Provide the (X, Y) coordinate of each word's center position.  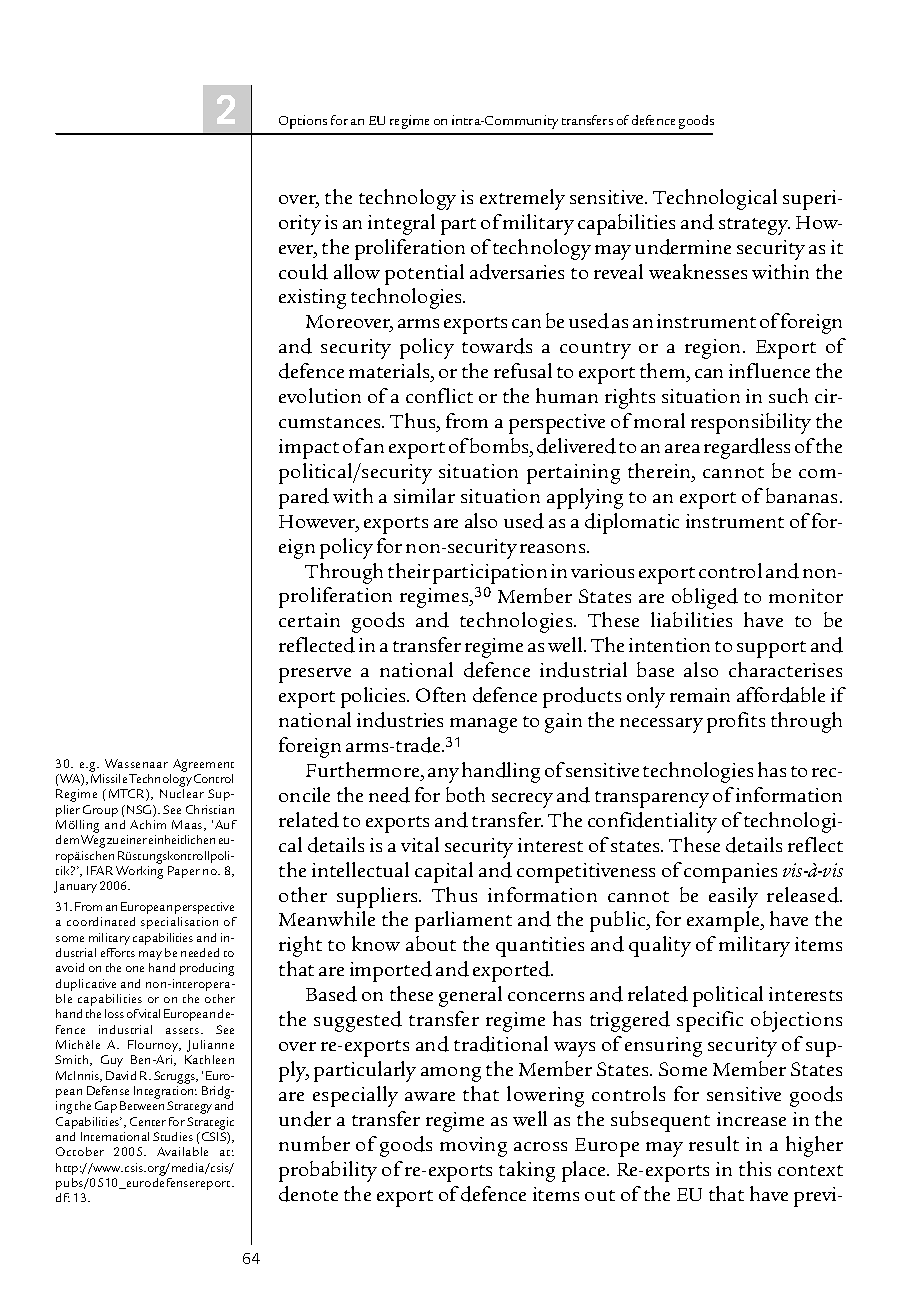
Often (441, 694)
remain (700, 695)
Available (182, 1151)
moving (473, 1147)
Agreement (203, 765)
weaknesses (698, 271)
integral (401, 224)
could (303, 272)
